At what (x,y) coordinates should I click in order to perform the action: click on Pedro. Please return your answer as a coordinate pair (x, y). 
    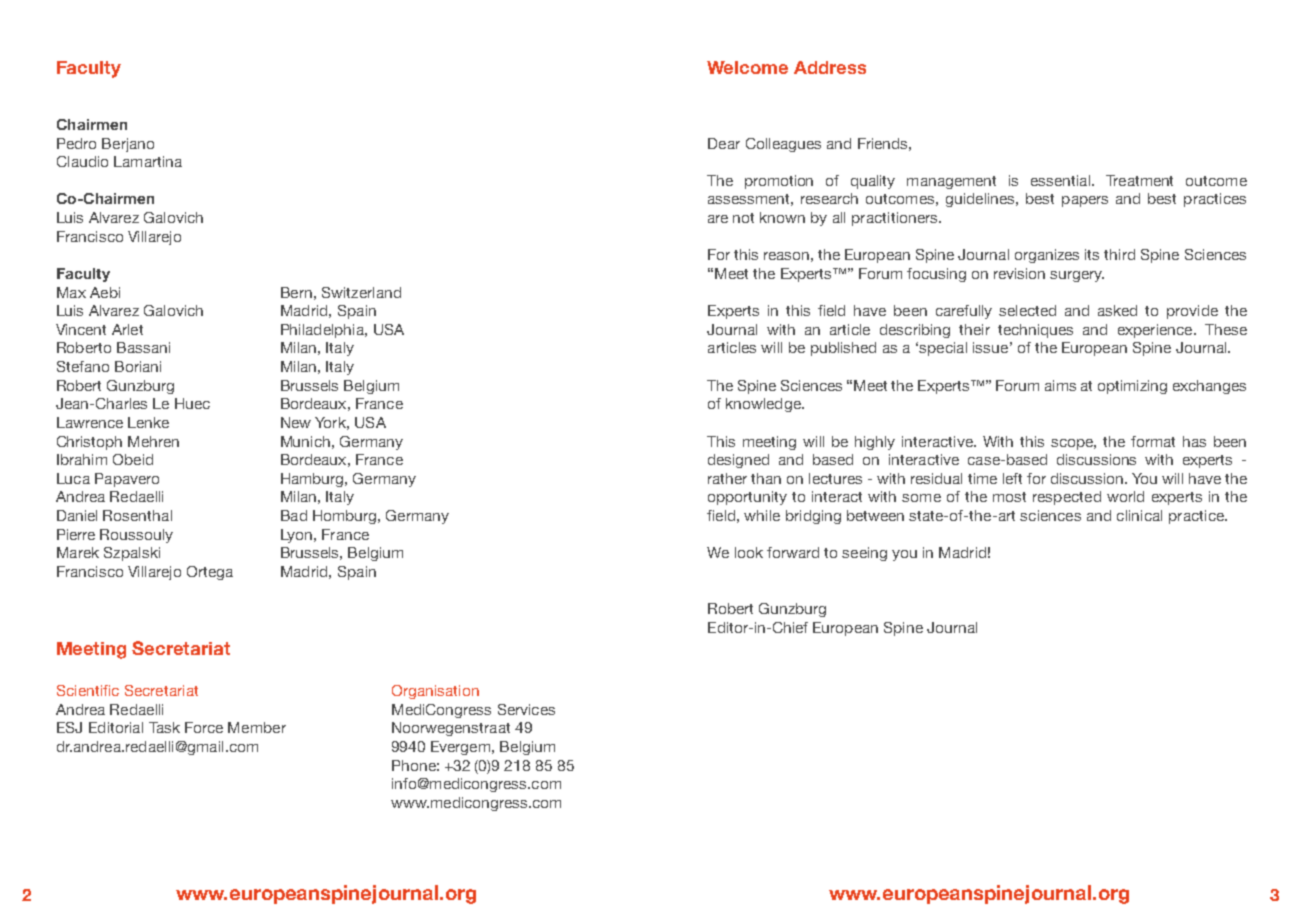
    Looking at the image, I should click on (76, 143).
